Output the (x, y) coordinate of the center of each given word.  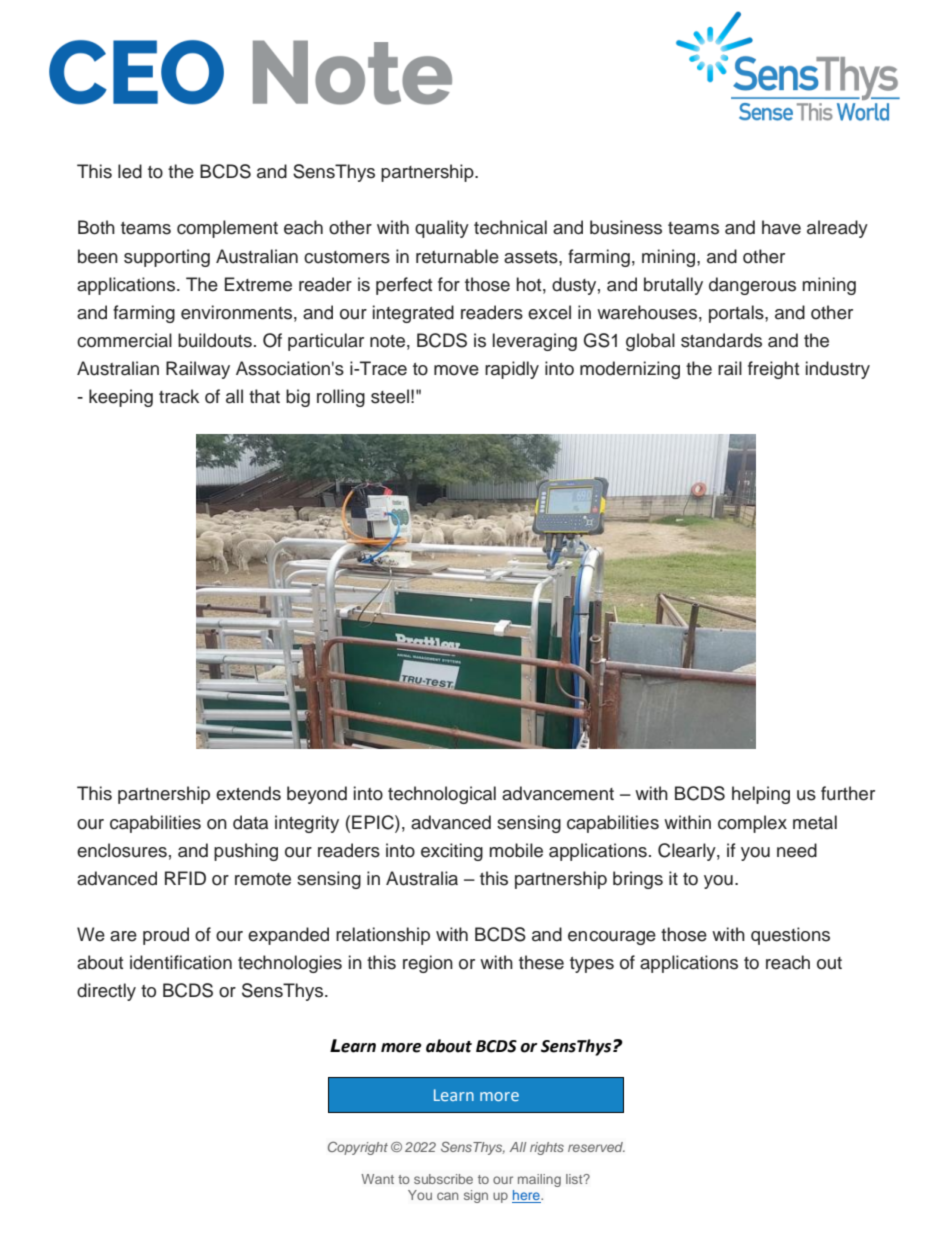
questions (790, 936)
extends (248, 793)
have (781, 227)
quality (442, 229)
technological (442, 795)
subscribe (443, 1179)
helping (761, 795)
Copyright (358, 1148)
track (179, 396)
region (428, 964)
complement (227, 229)
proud (166, 936)
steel (390, 396)
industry (838, 370)
